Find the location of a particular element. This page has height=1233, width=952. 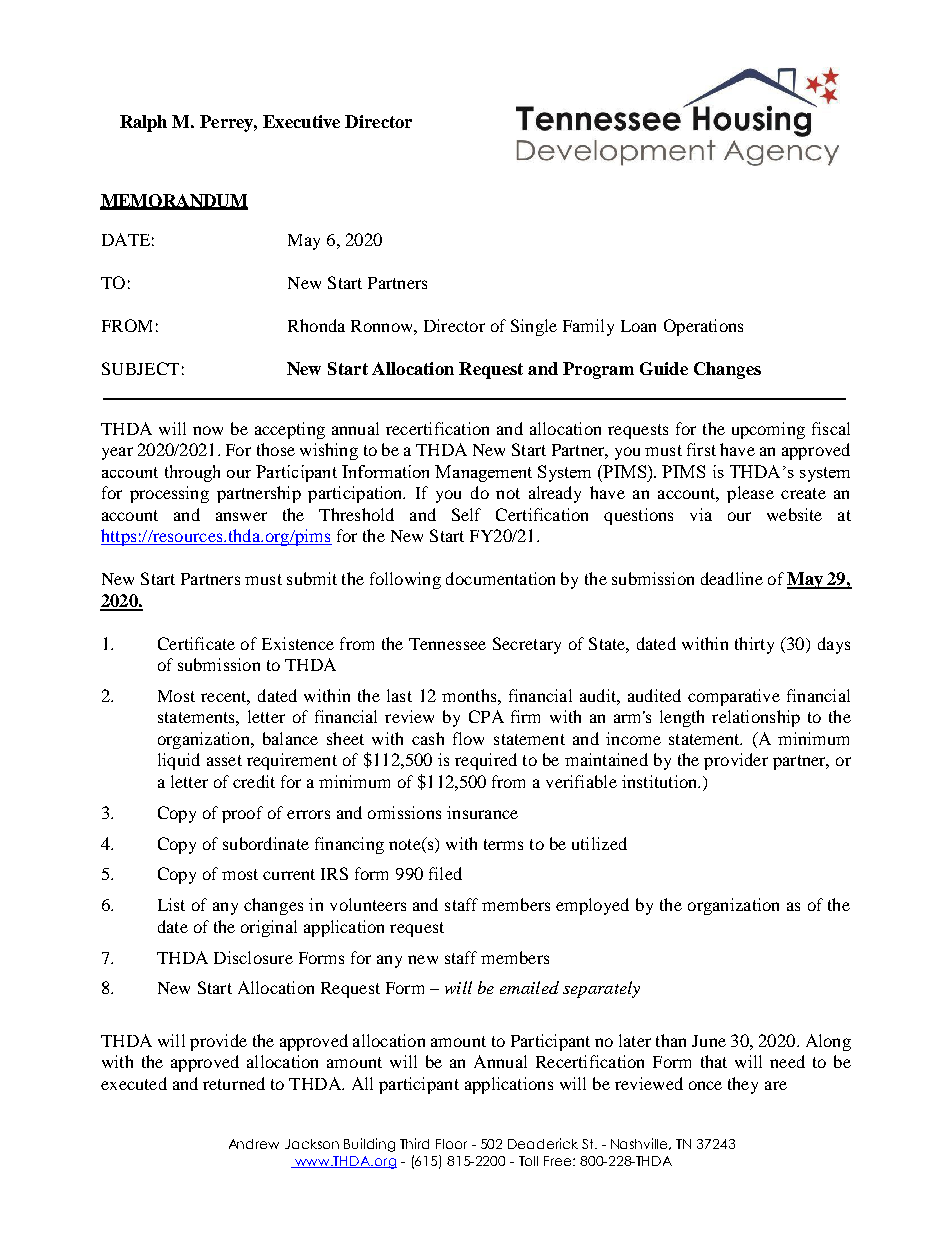

Operations is located at coordinates (703, 327).
